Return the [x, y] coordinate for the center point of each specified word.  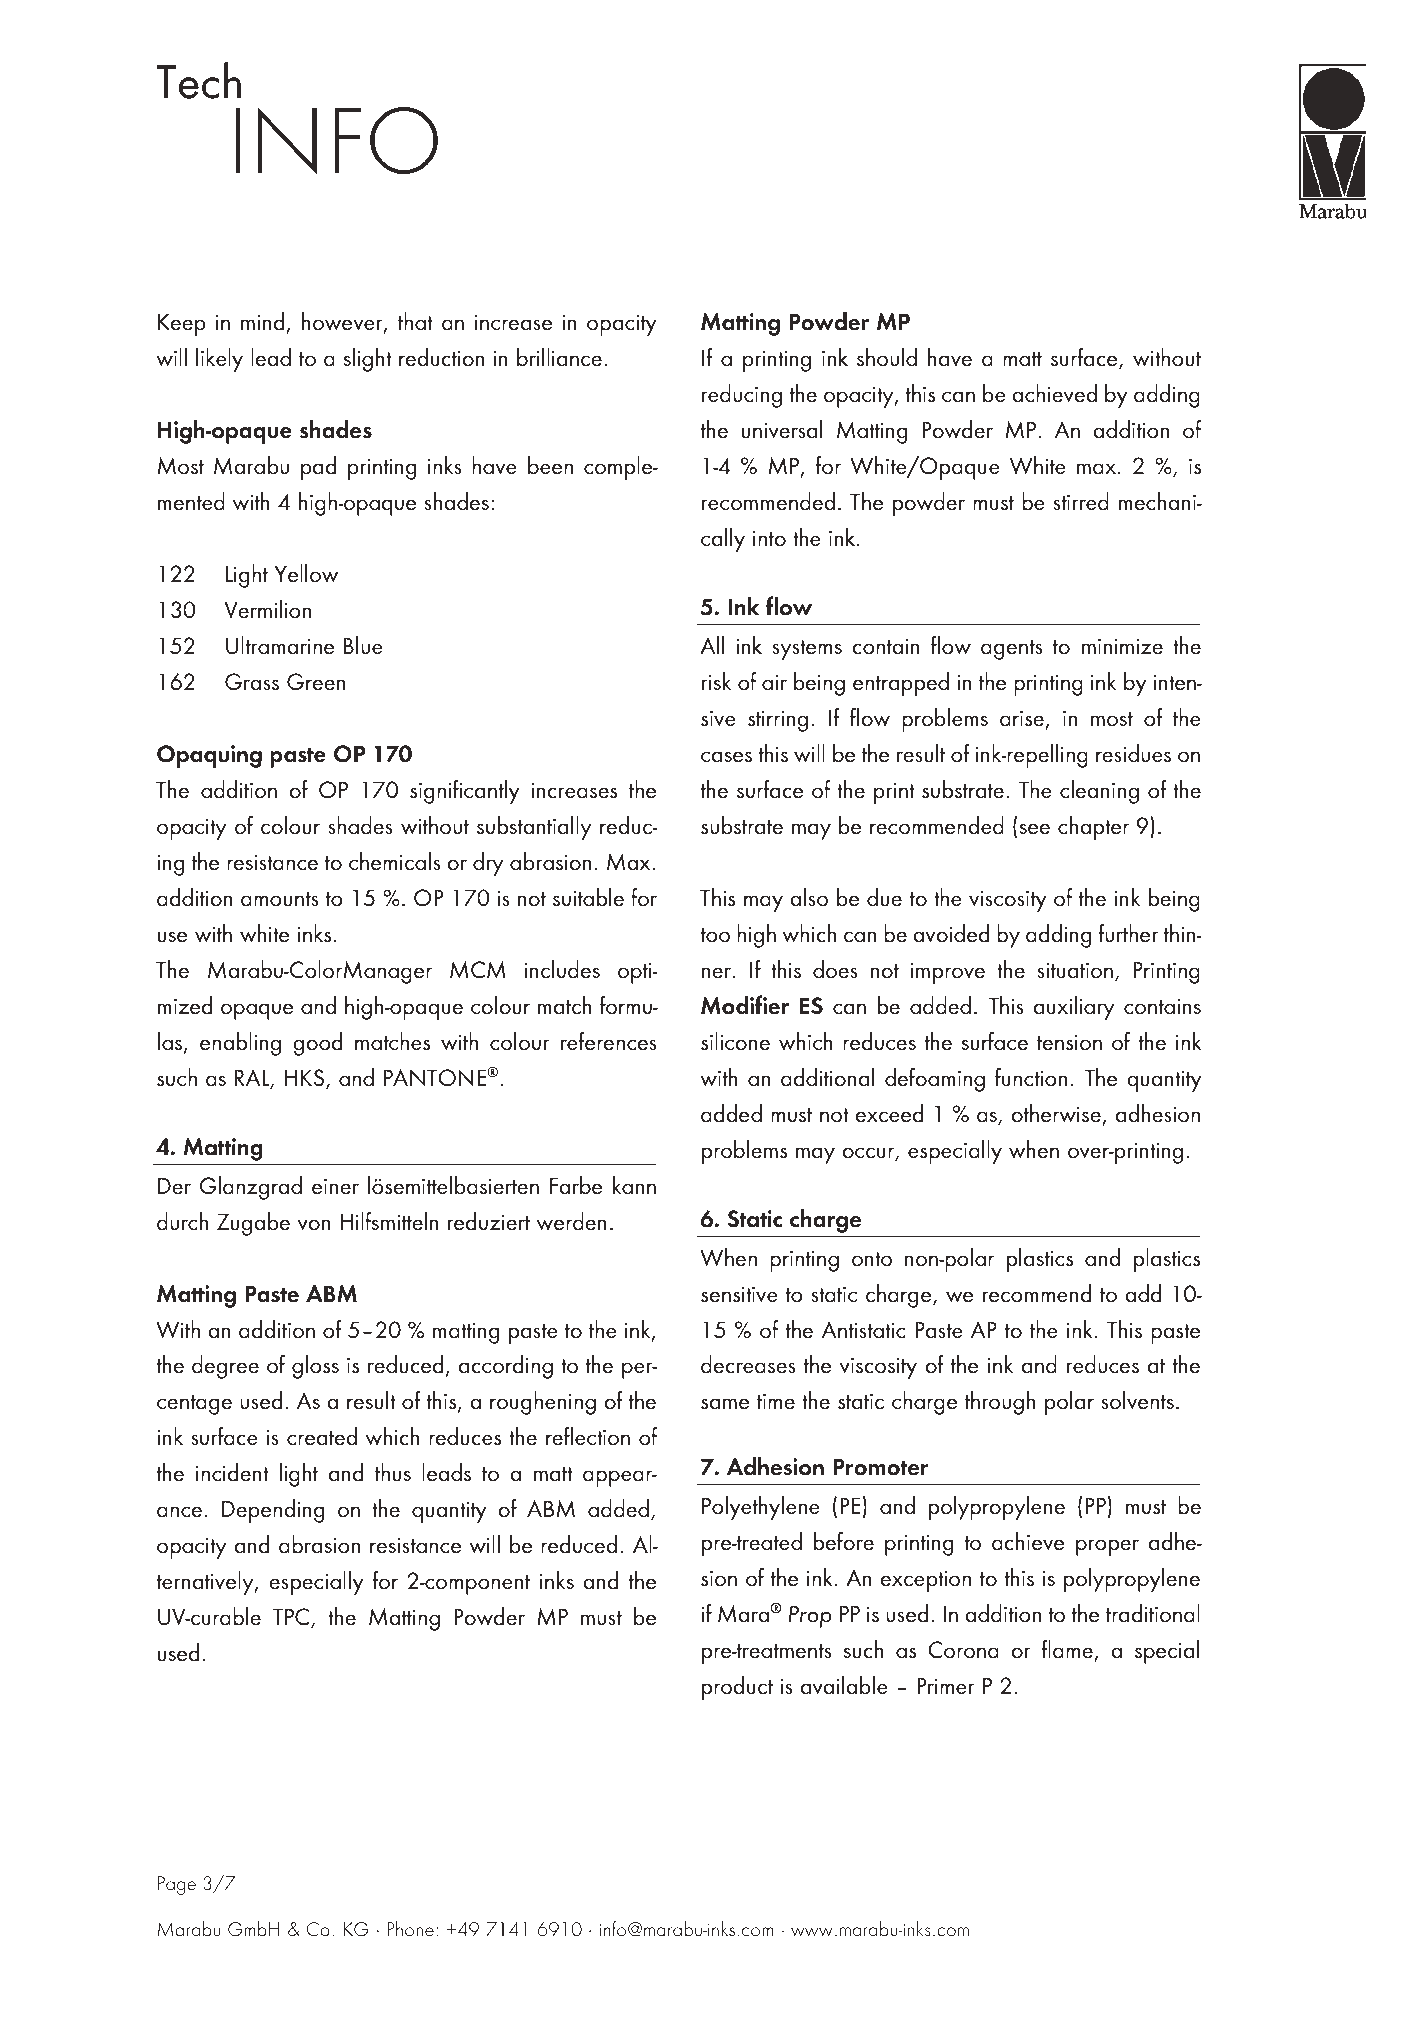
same [725, 1404]
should [887, 357]
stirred [1081, 501]
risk [716, 681]
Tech [198, 80]
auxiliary [1074, 1008]
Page [177, 1885]
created [322, 1436]
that [415, 321]
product [737, 1688]
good [317, 1044]
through [1000, 1403]
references [609, 1041]
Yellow [306, 573]
